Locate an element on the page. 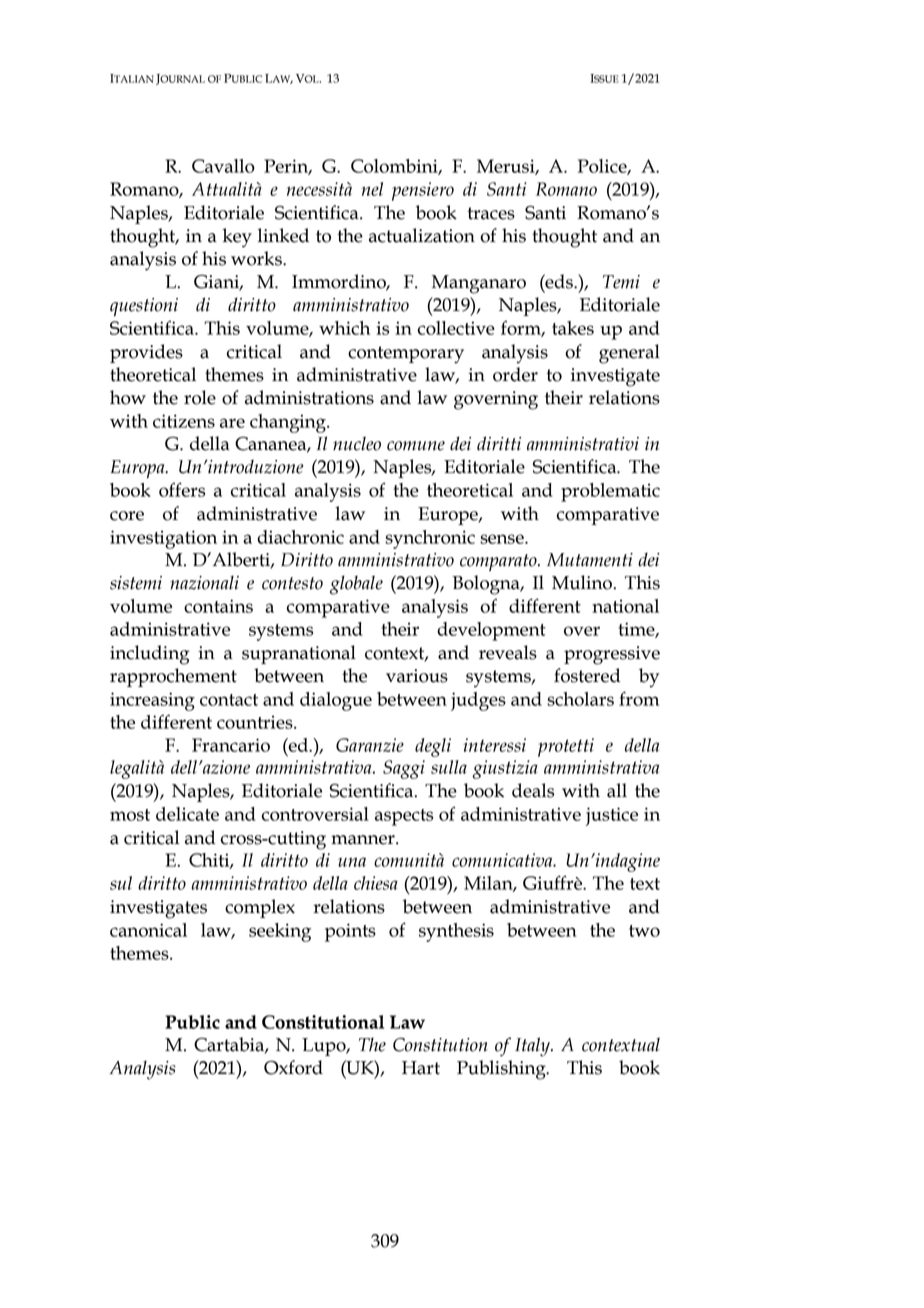 This image has width=924, height=1308. progressive is located at coordinates (612, 655).
